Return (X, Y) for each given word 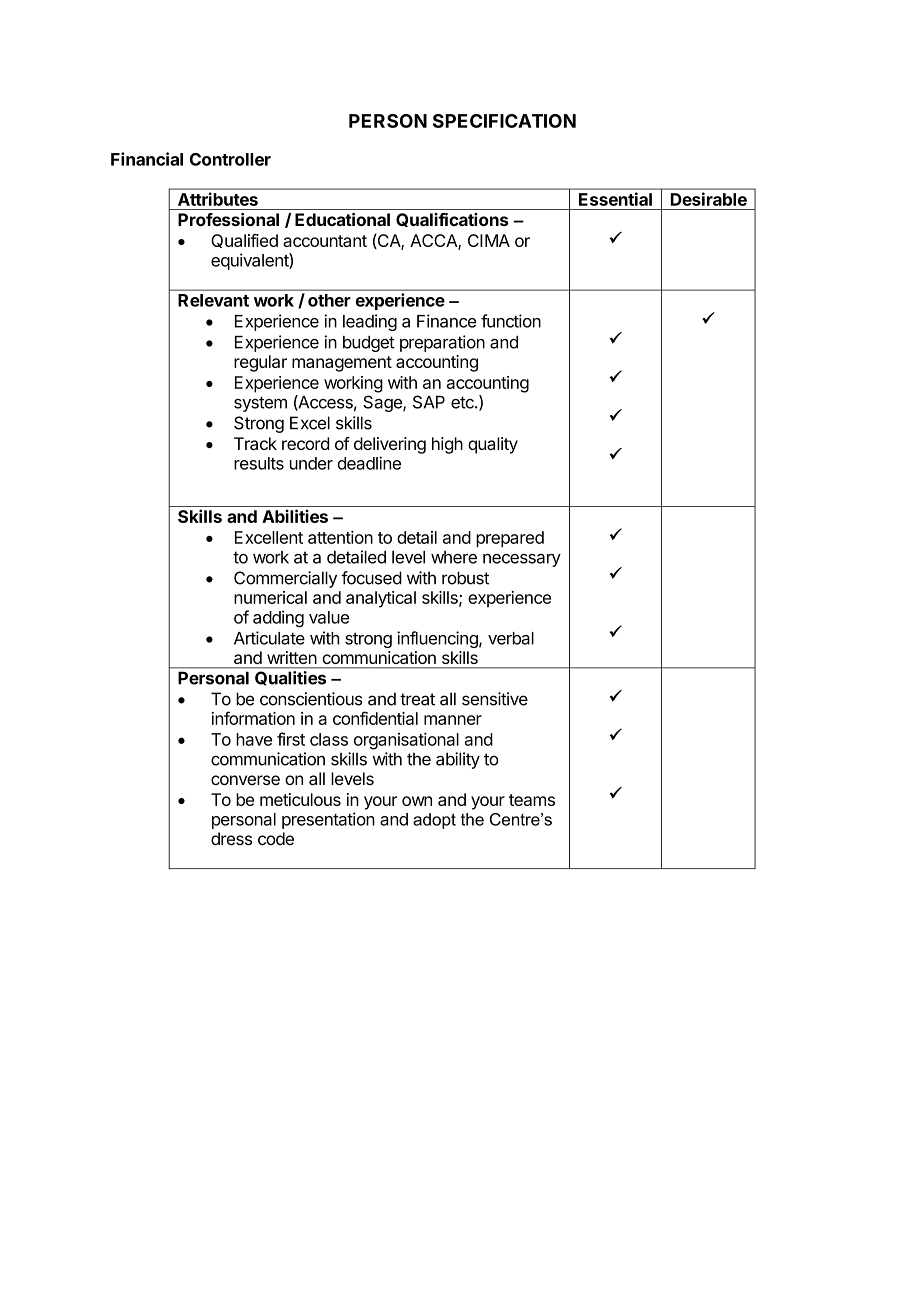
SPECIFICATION (504, 121)
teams (532, 800)
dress (231, 838)
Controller (230, 159)
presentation (328, 820)
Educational (342, 219)
